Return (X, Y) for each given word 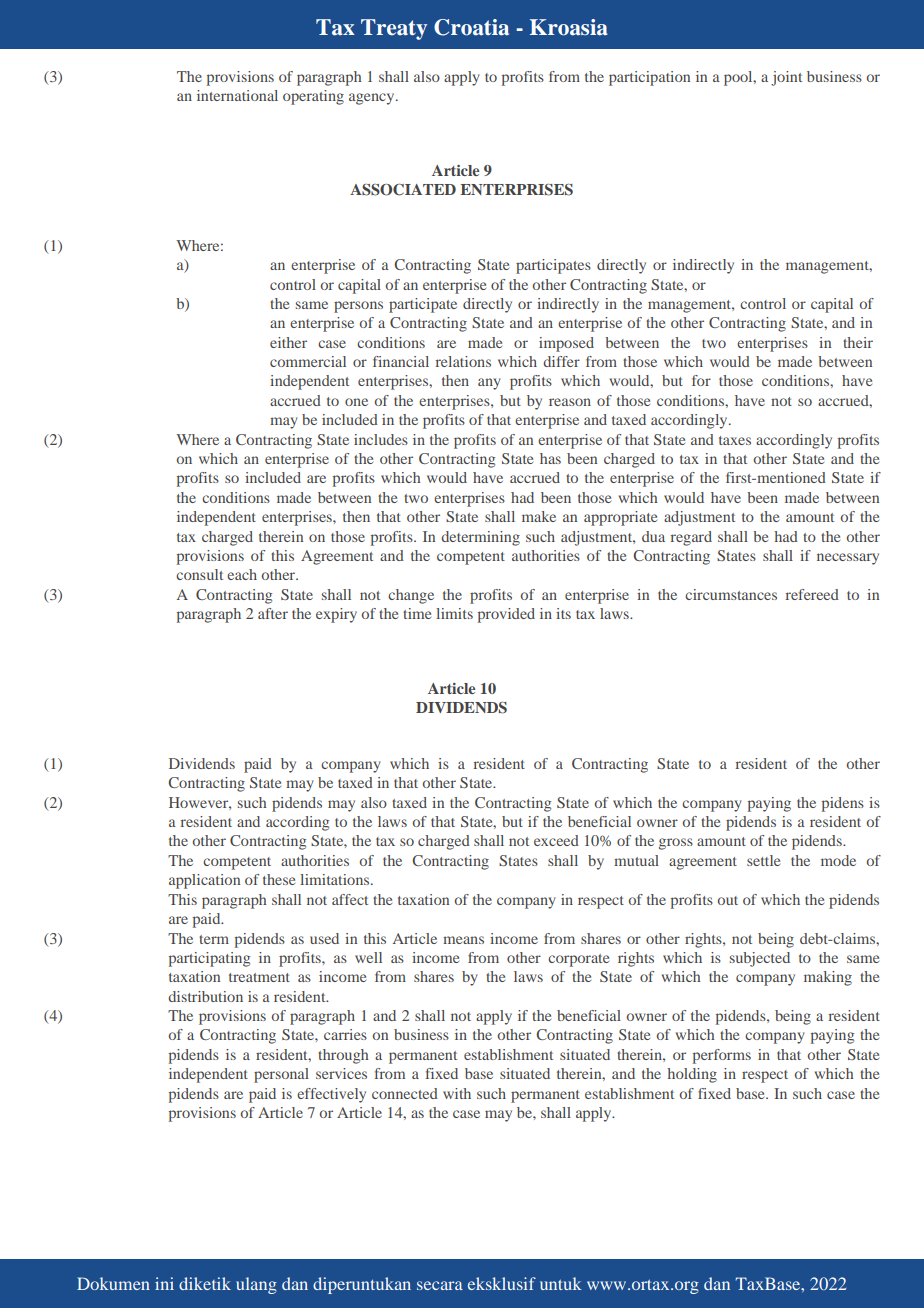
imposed (566, 344)
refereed (812, 594)
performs (722, 1056)
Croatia (471, 27)
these (279, 879)
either (288, 342)
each (242, 574)
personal (281, 1075)
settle (763, 860)
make (539, 516)
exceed (556, 840)
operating (313, 97)
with (457, 1093)
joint (786, 78)
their (858, 342)
